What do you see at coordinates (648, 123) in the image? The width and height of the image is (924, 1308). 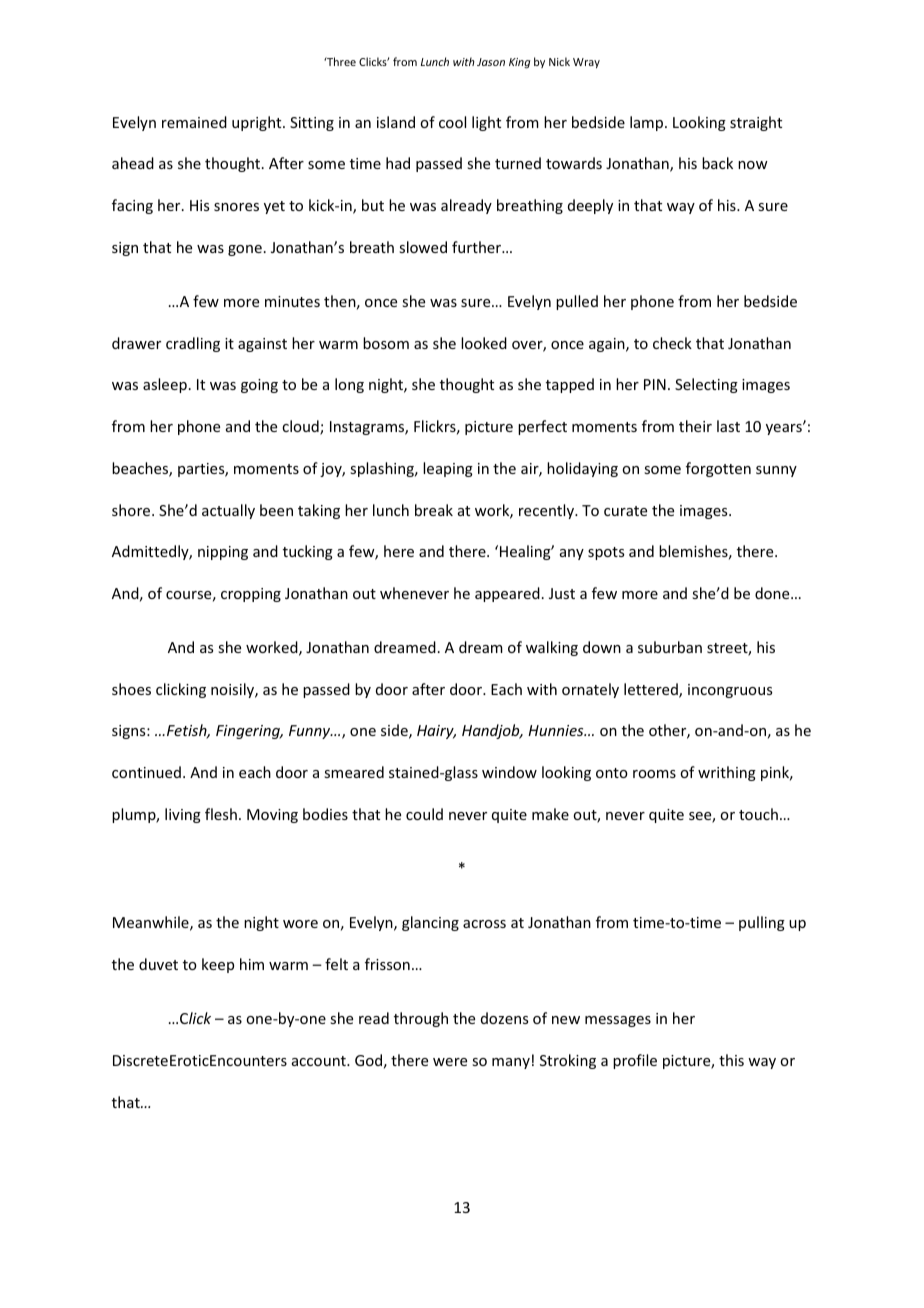 I see `lamp` at bounding box center [648, 123].
